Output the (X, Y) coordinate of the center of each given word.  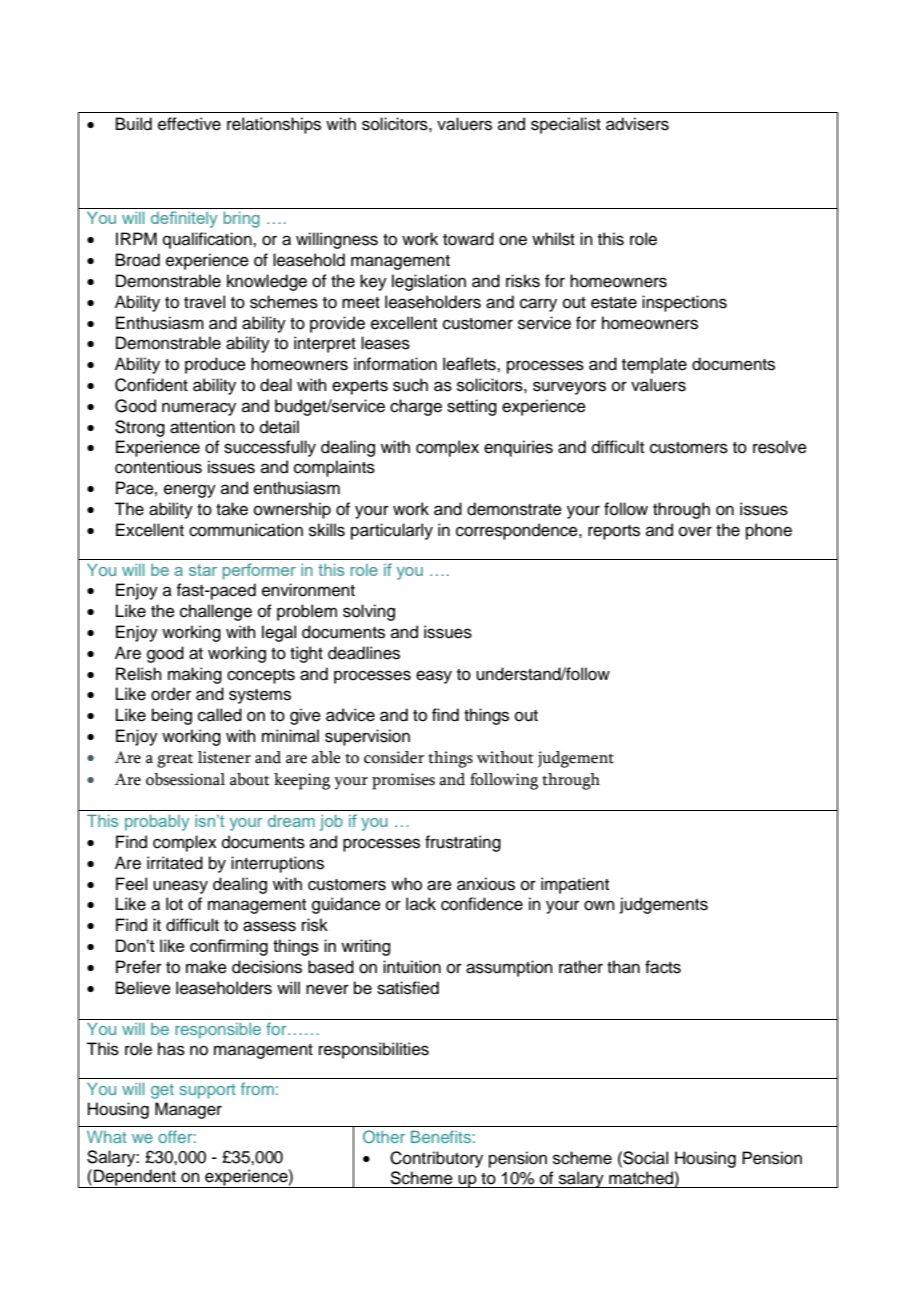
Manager (188, 1110)
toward (468, 239)
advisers (637, 124)
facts (663, 967)
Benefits (441, 1136)
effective (189, 124)
